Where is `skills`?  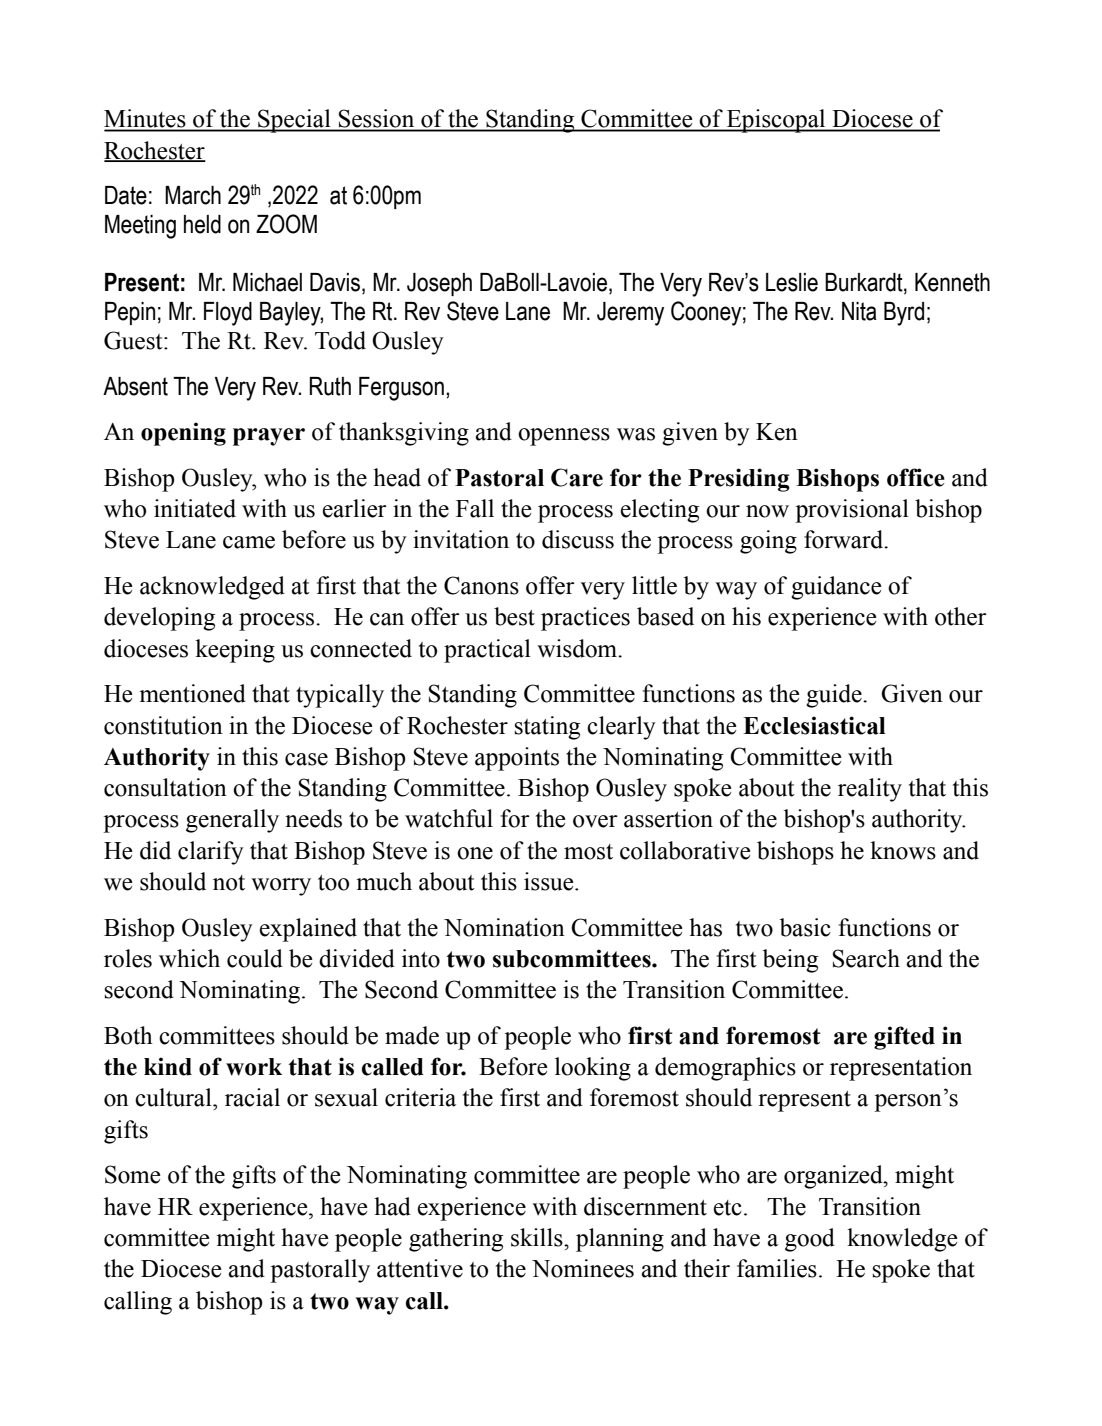
skills is located at coordinates (538, 1237).
